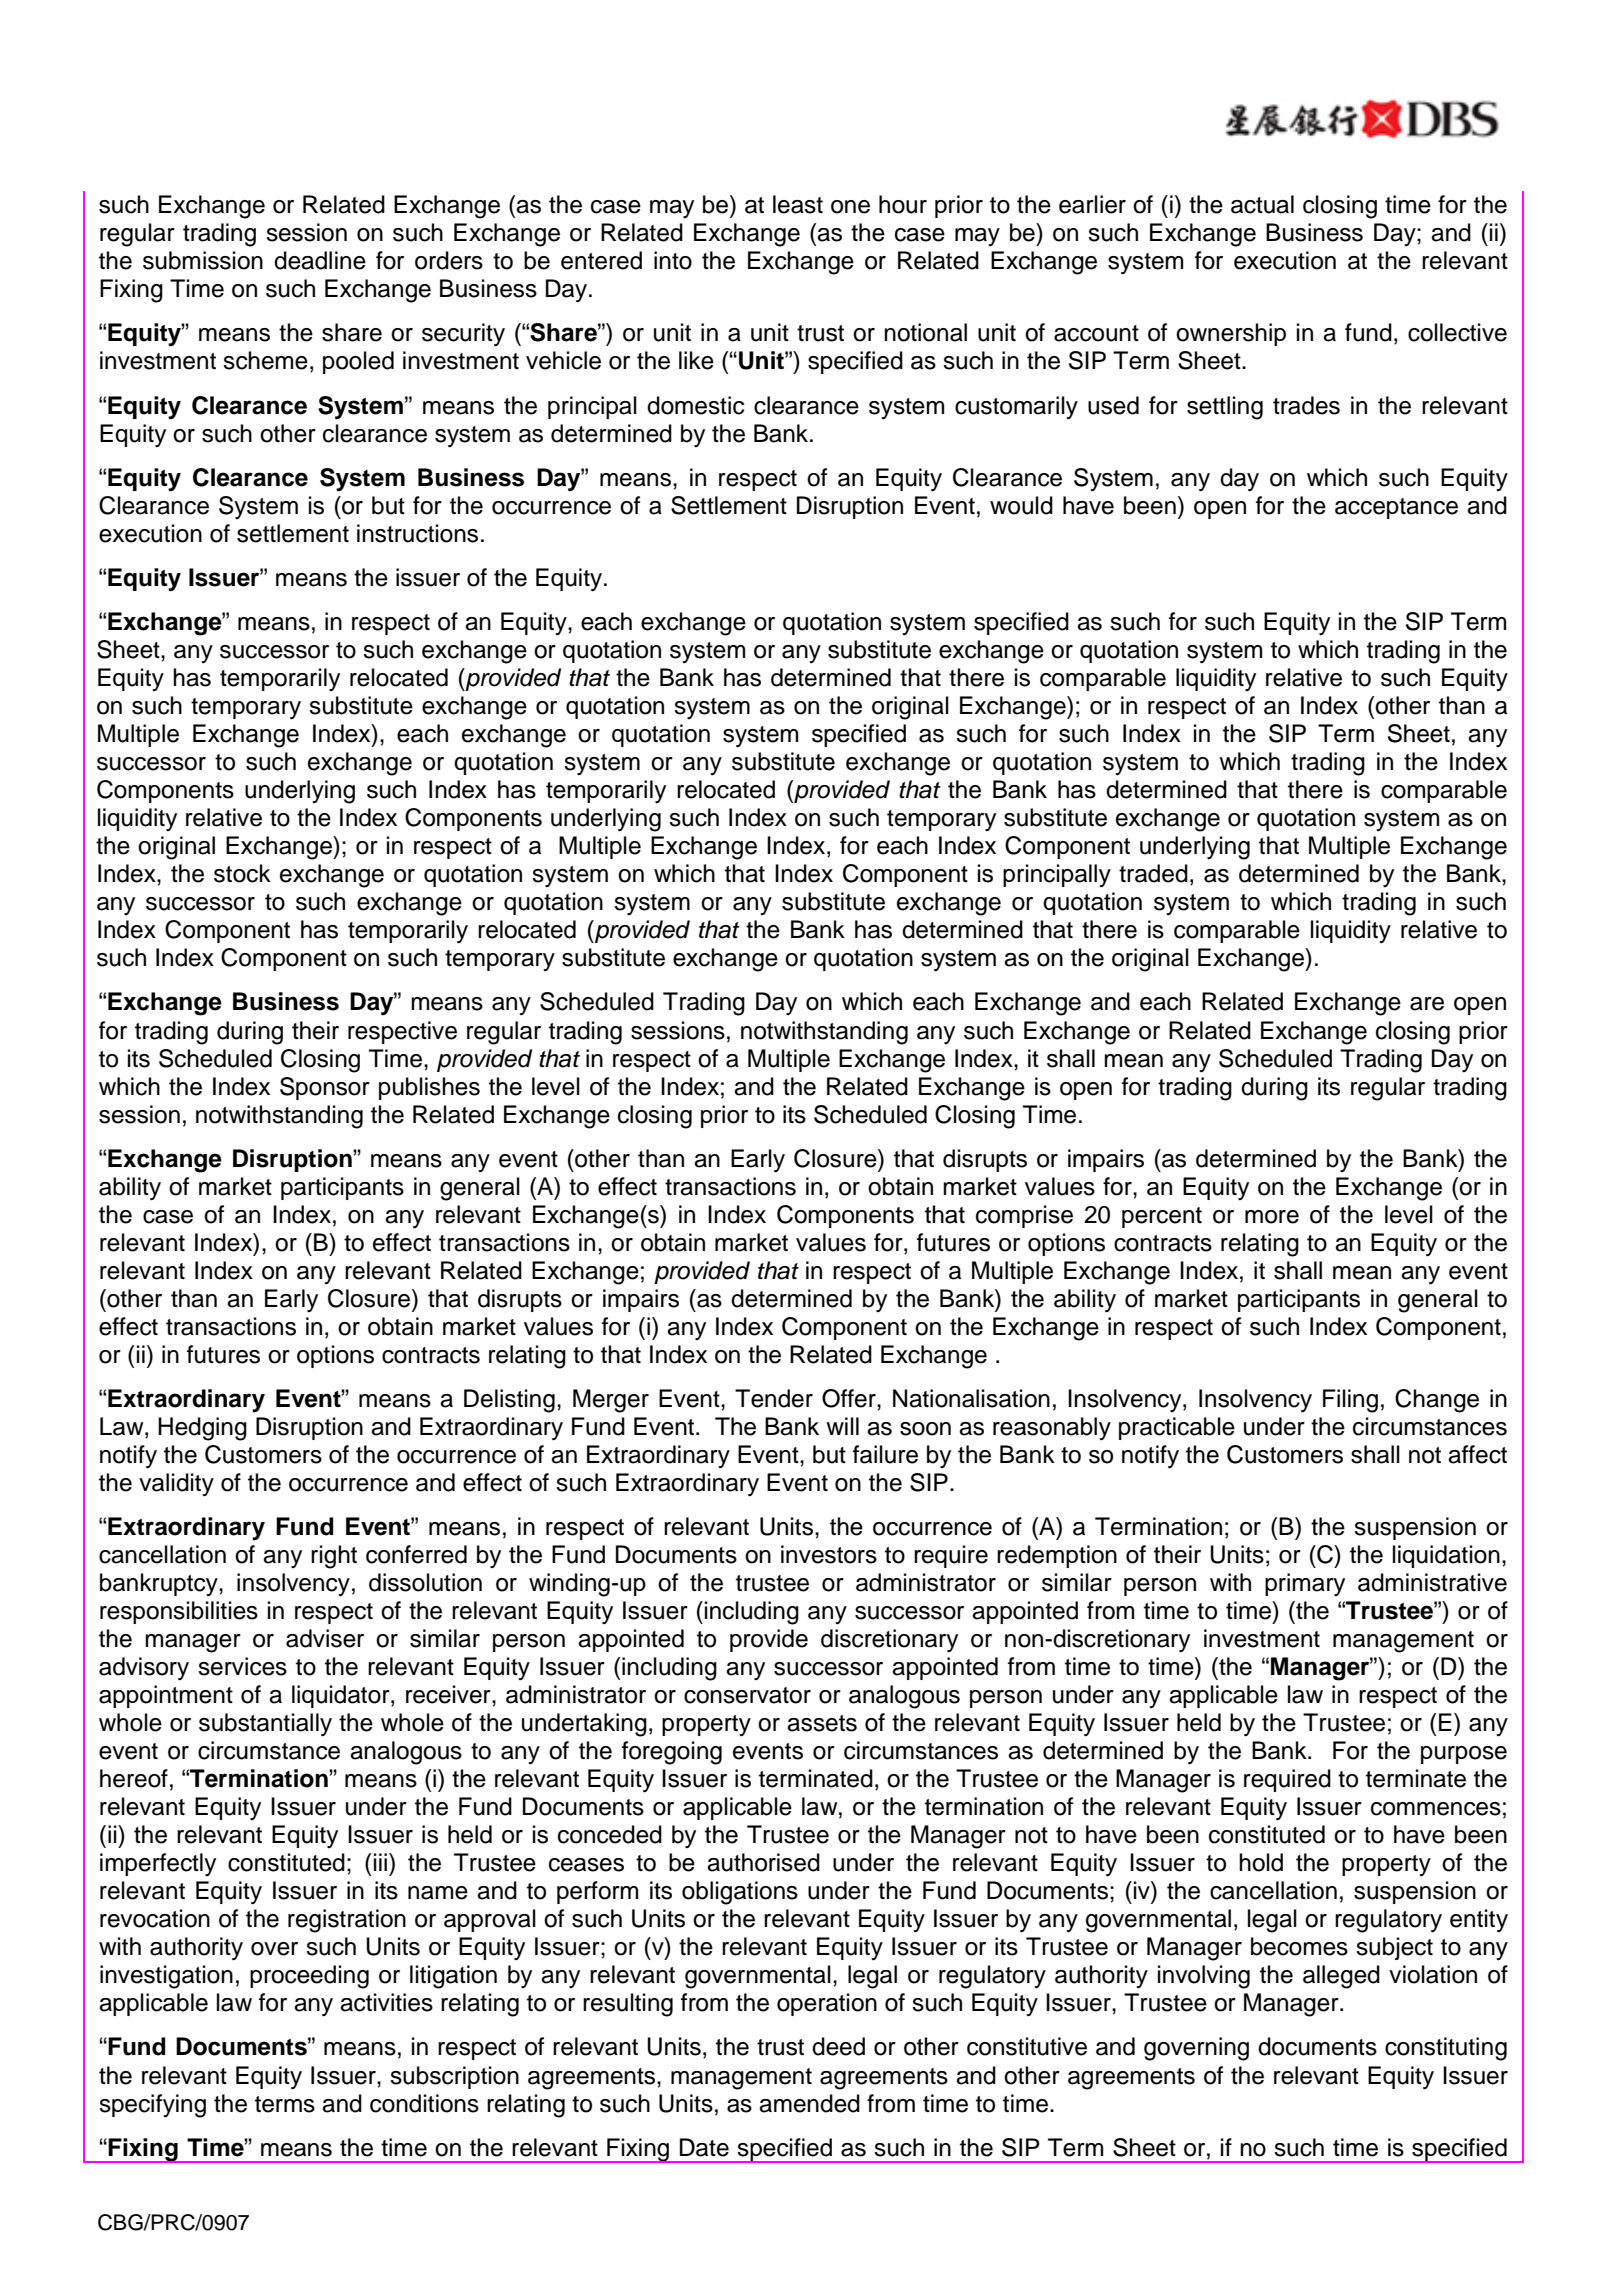 The height and width of the screenshot is (2278, 1610). Describe the element at coordinates (1272, 1217) in the screenshot. I see `more` at that location.
